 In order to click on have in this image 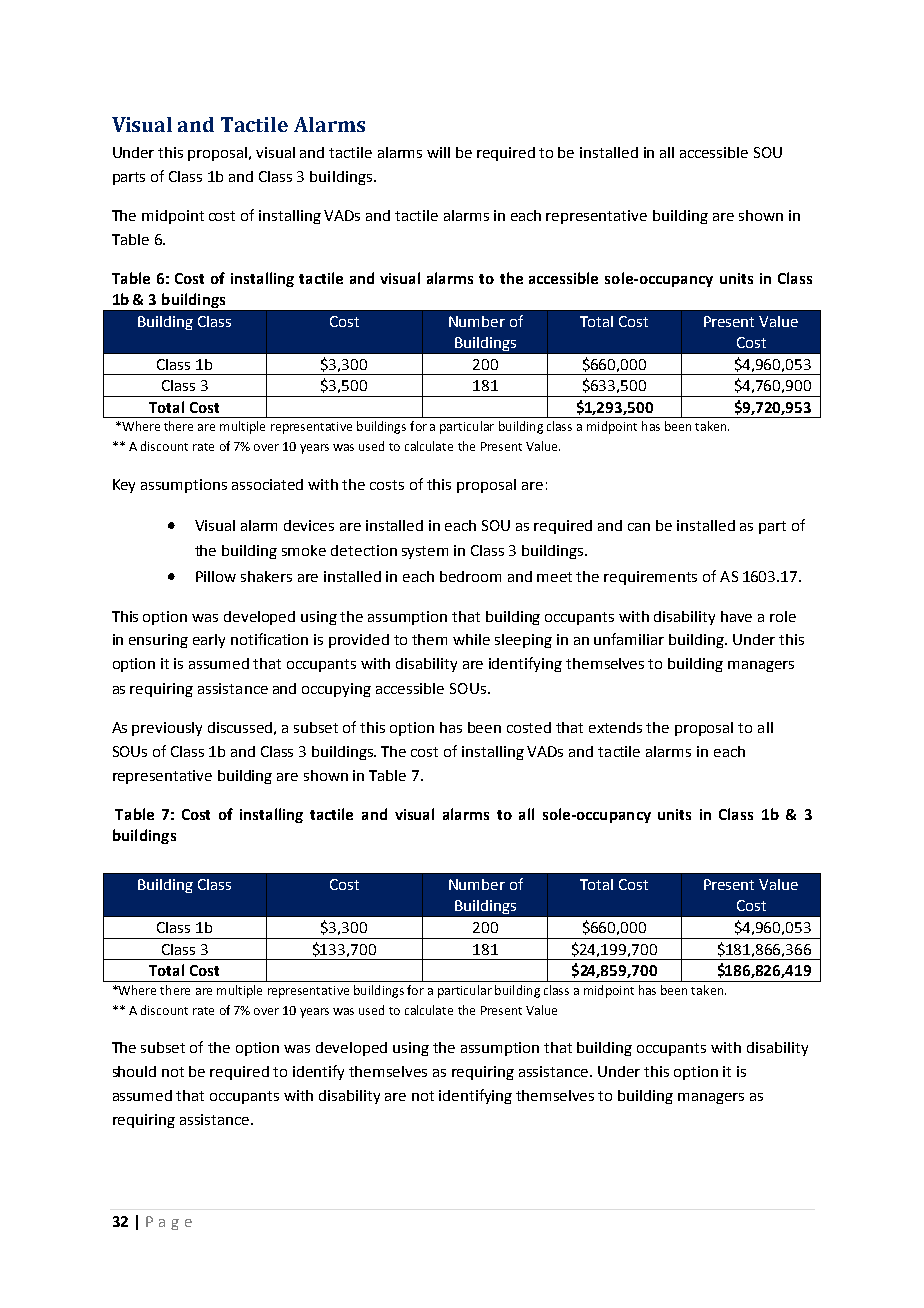, I will do `click(736, 616)`.
